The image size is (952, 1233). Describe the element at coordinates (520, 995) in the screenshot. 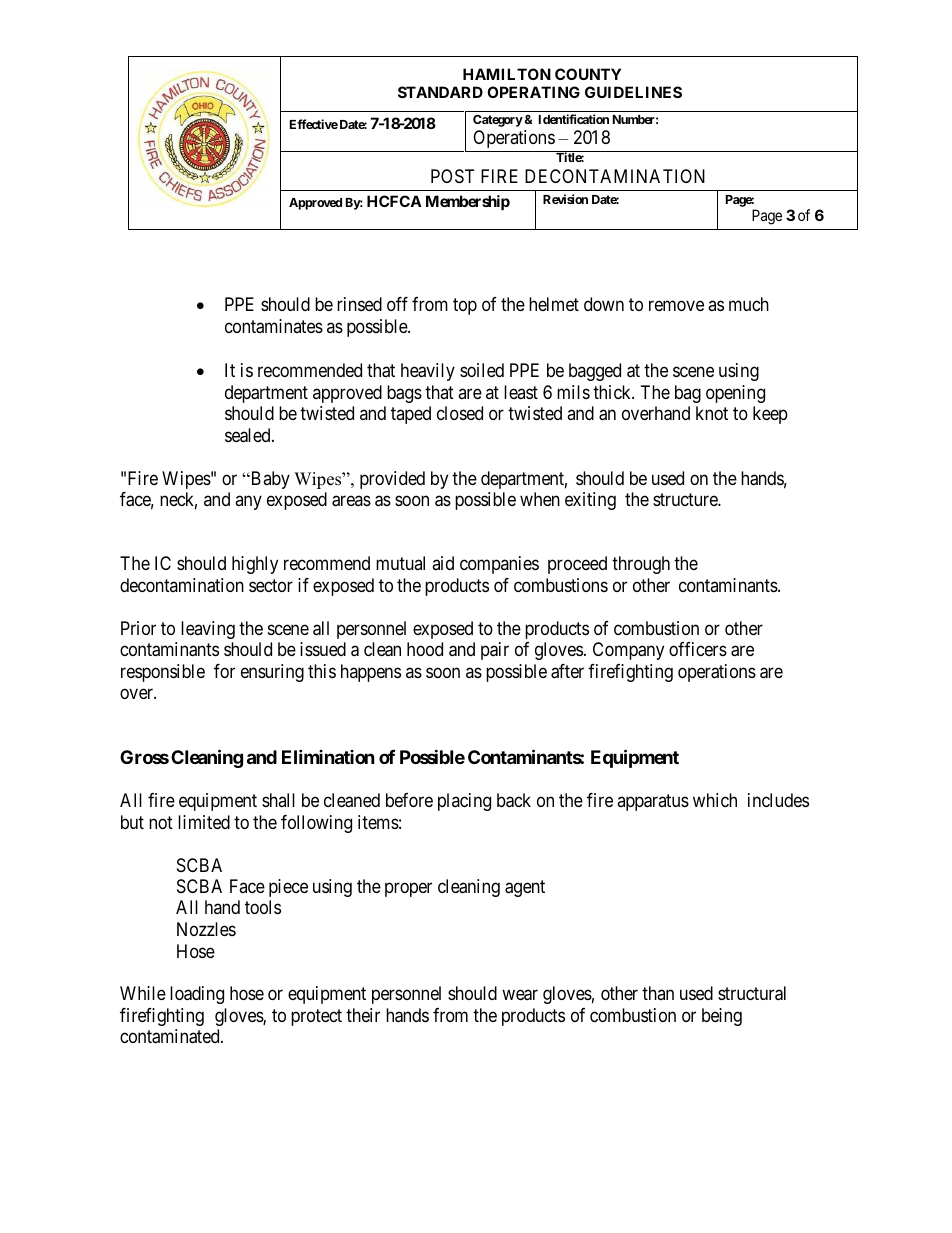

I see `wear` at that location.
